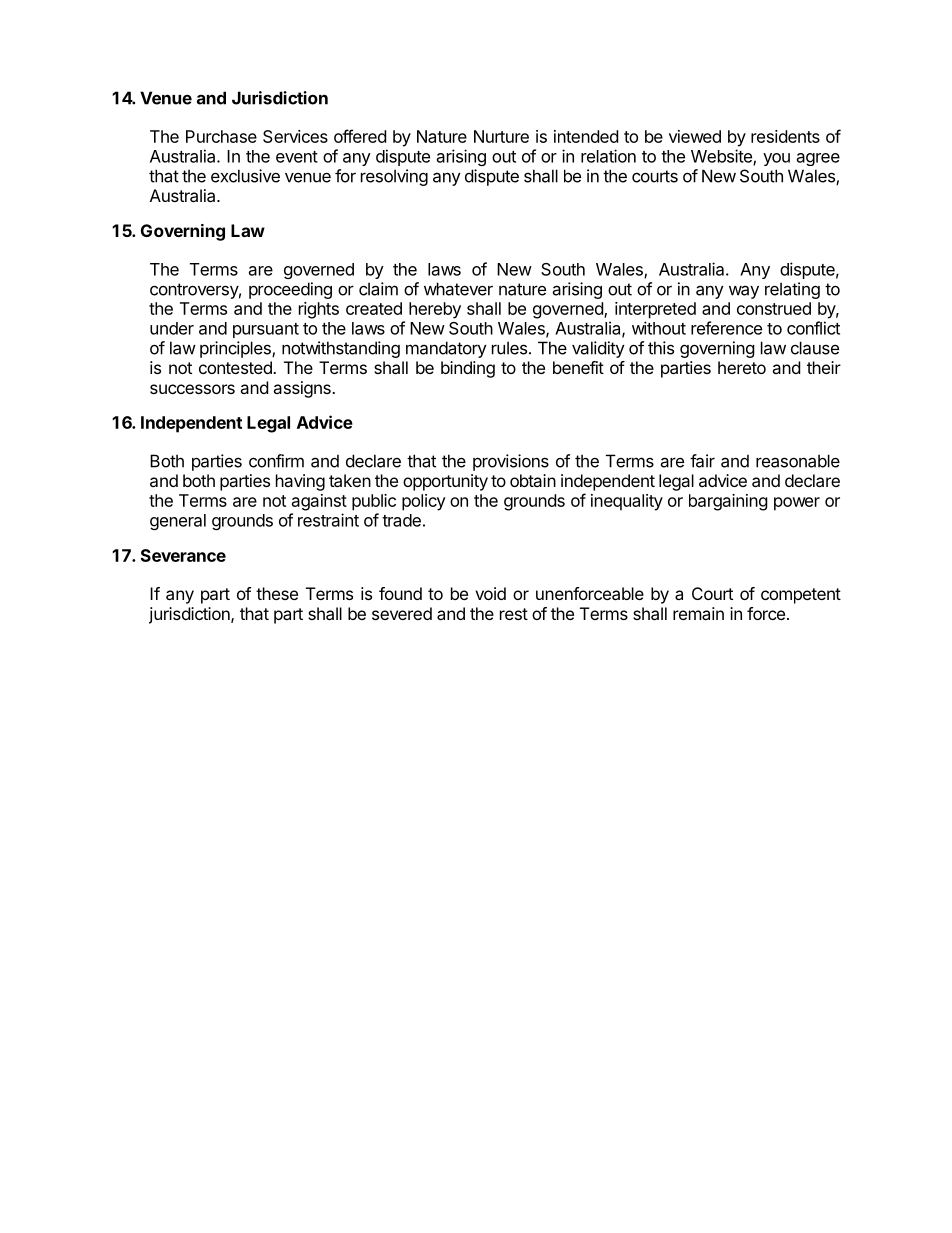 This screenshot has height=1233, width=952. Describe the element at coordinates (221, 136) in the screenshot. I see `Purchase` at that location.
